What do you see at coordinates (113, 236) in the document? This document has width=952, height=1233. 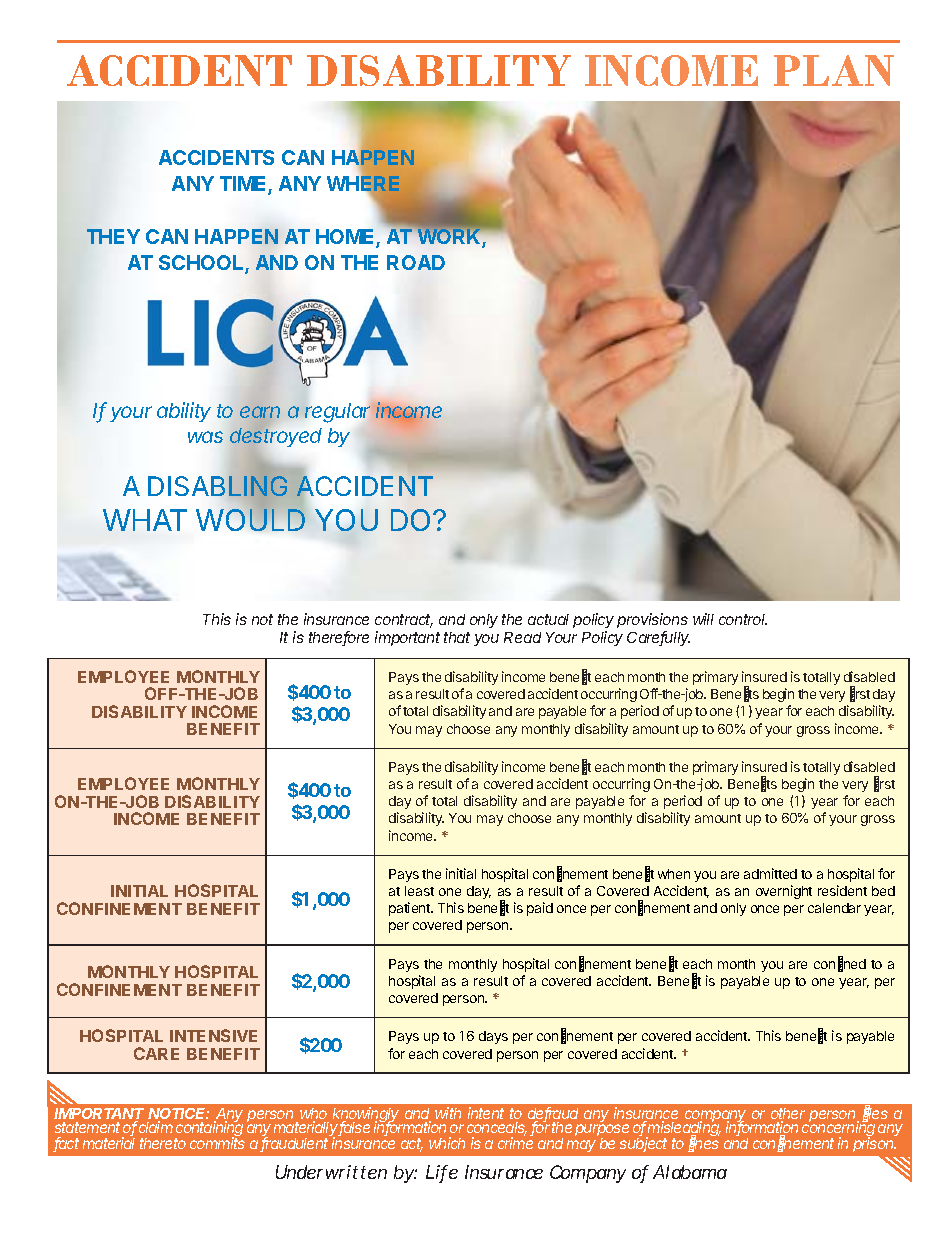 I see `THEY` at bounding box center [113, 236].
